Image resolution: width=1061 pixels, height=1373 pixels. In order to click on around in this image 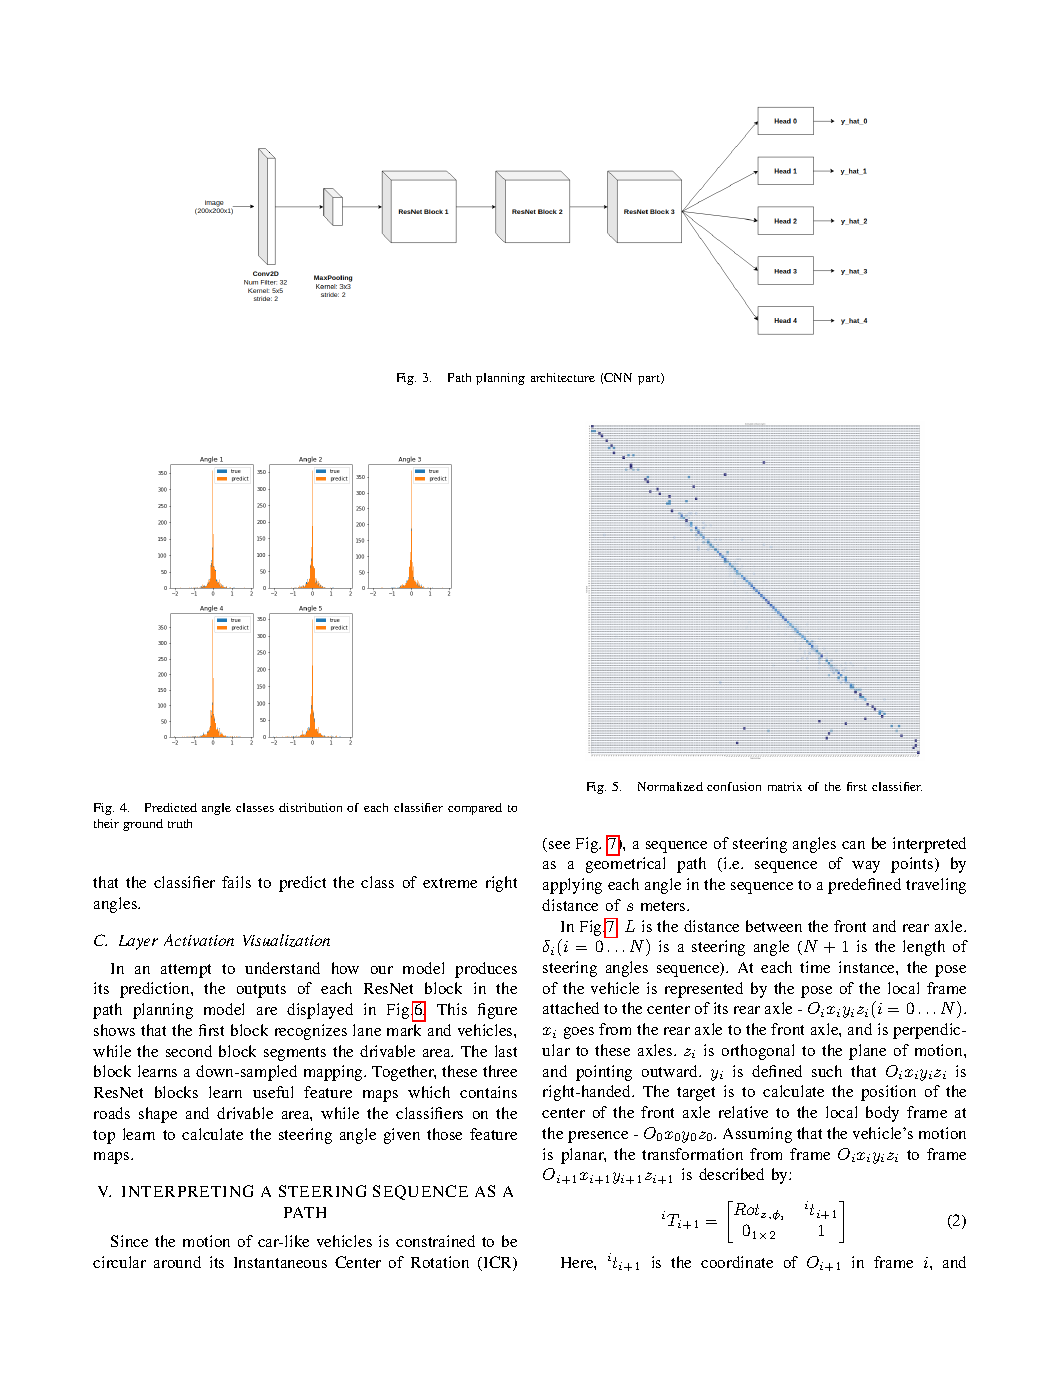, I will do `click(177, 1262)`.
